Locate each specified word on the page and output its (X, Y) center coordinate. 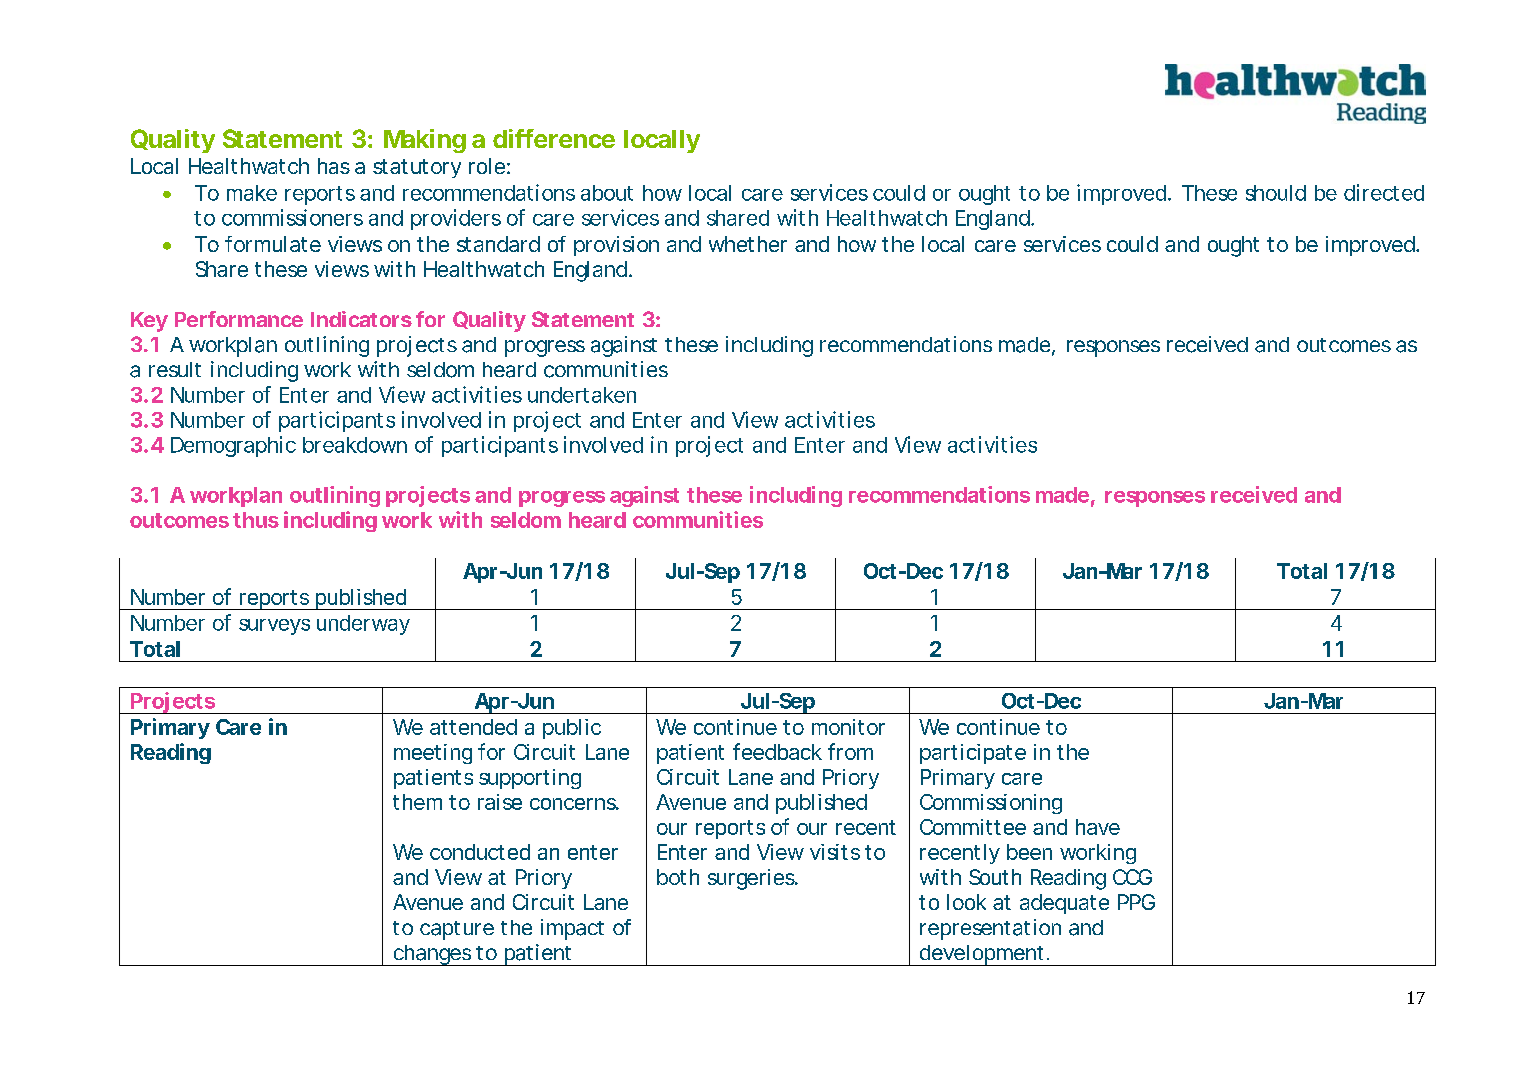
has (334, 166)
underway (363, 625)
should (1276, 193)
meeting (433, 754)
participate (973, 754)
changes (432, 955)
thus (256, 520)
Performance (239, 319)
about (607, 193)
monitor (848, 727)
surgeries (752, 879)
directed (1384, 192)
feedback (777, 751)
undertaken (582, 395)
